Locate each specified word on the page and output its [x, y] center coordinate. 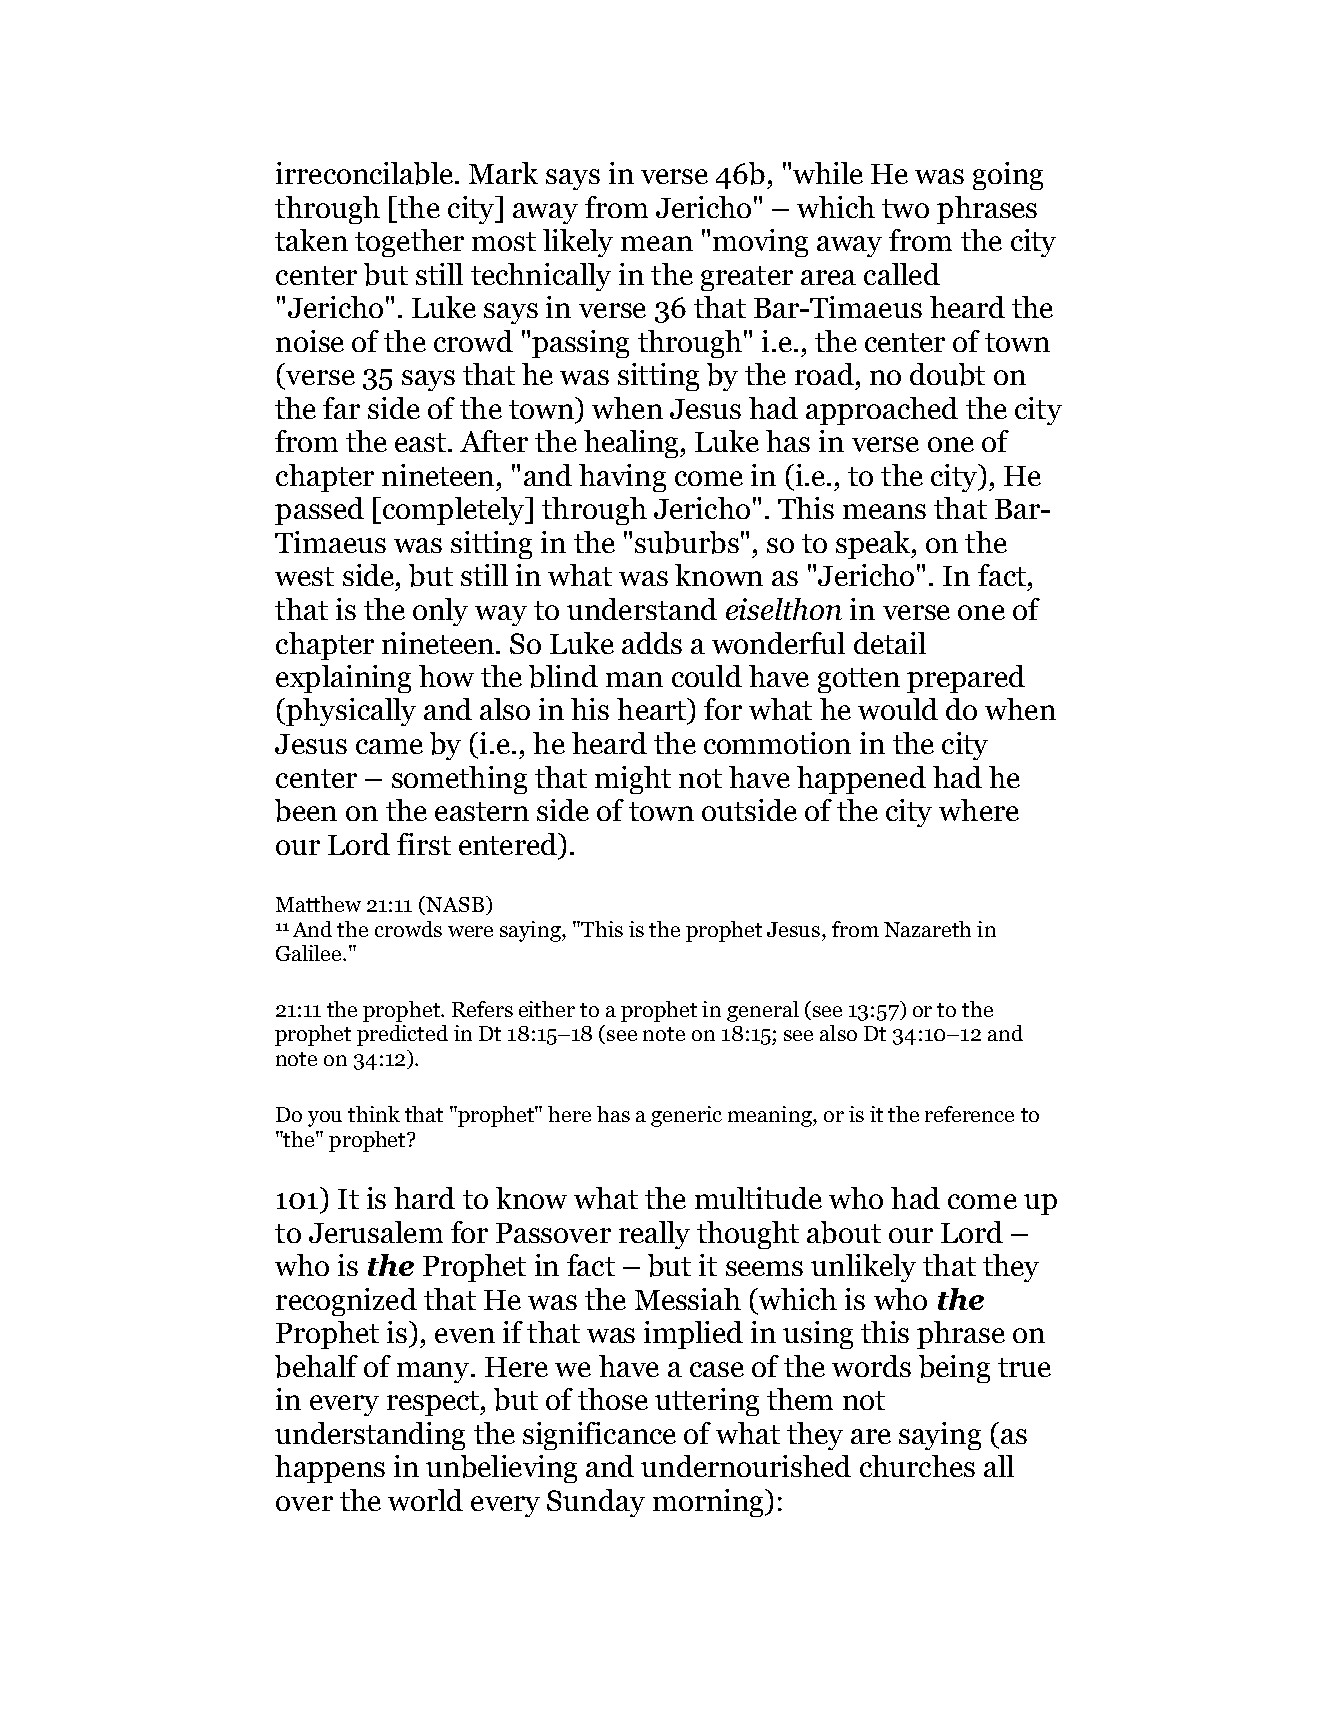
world [425, 1500]
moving [760, 243]
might [633, 780]
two [905, 208]
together [409, 243]
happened [861, 780]
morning [709, 1503]
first [424, 844]
